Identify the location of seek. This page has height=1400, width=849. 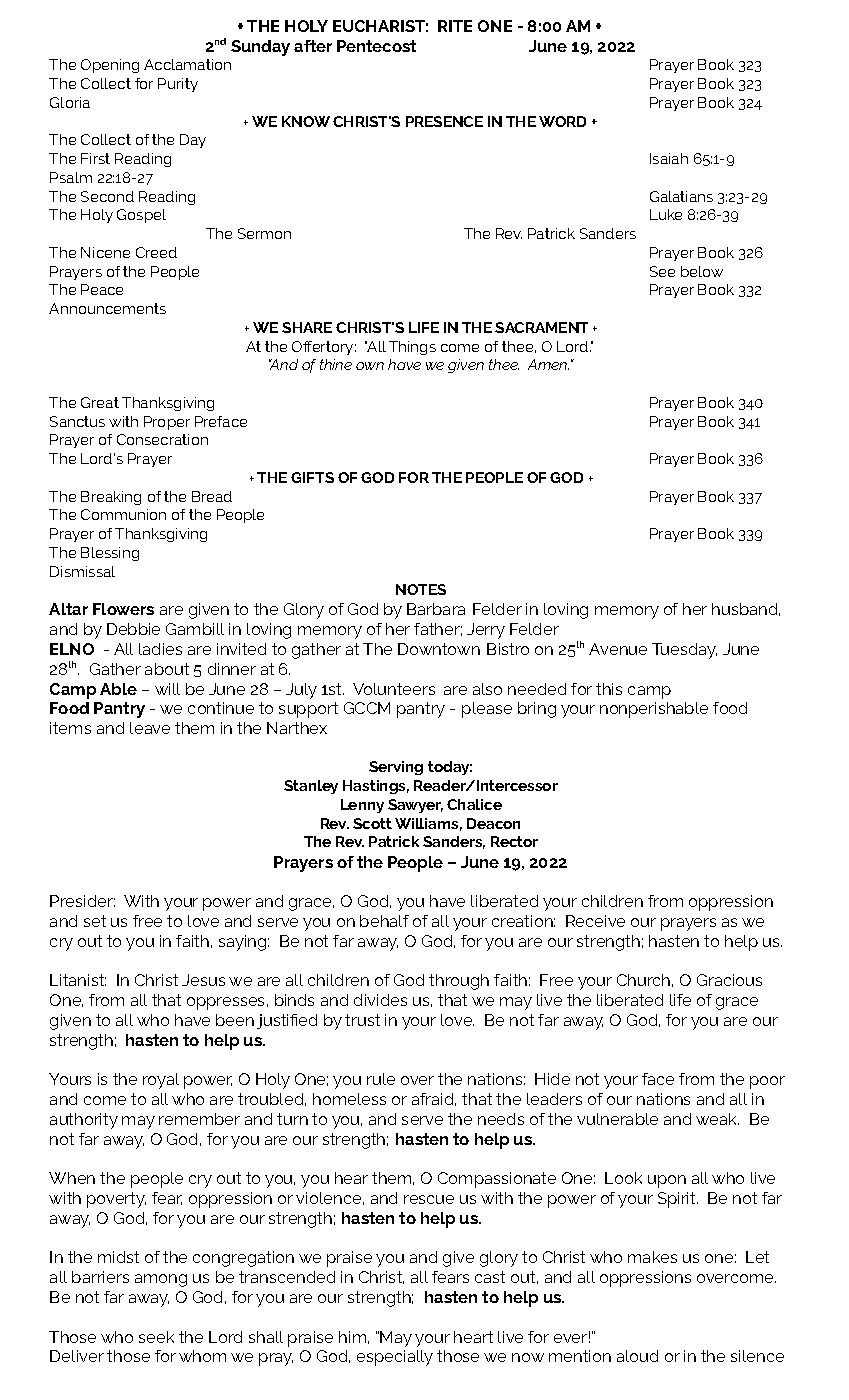
(156, 1337).
